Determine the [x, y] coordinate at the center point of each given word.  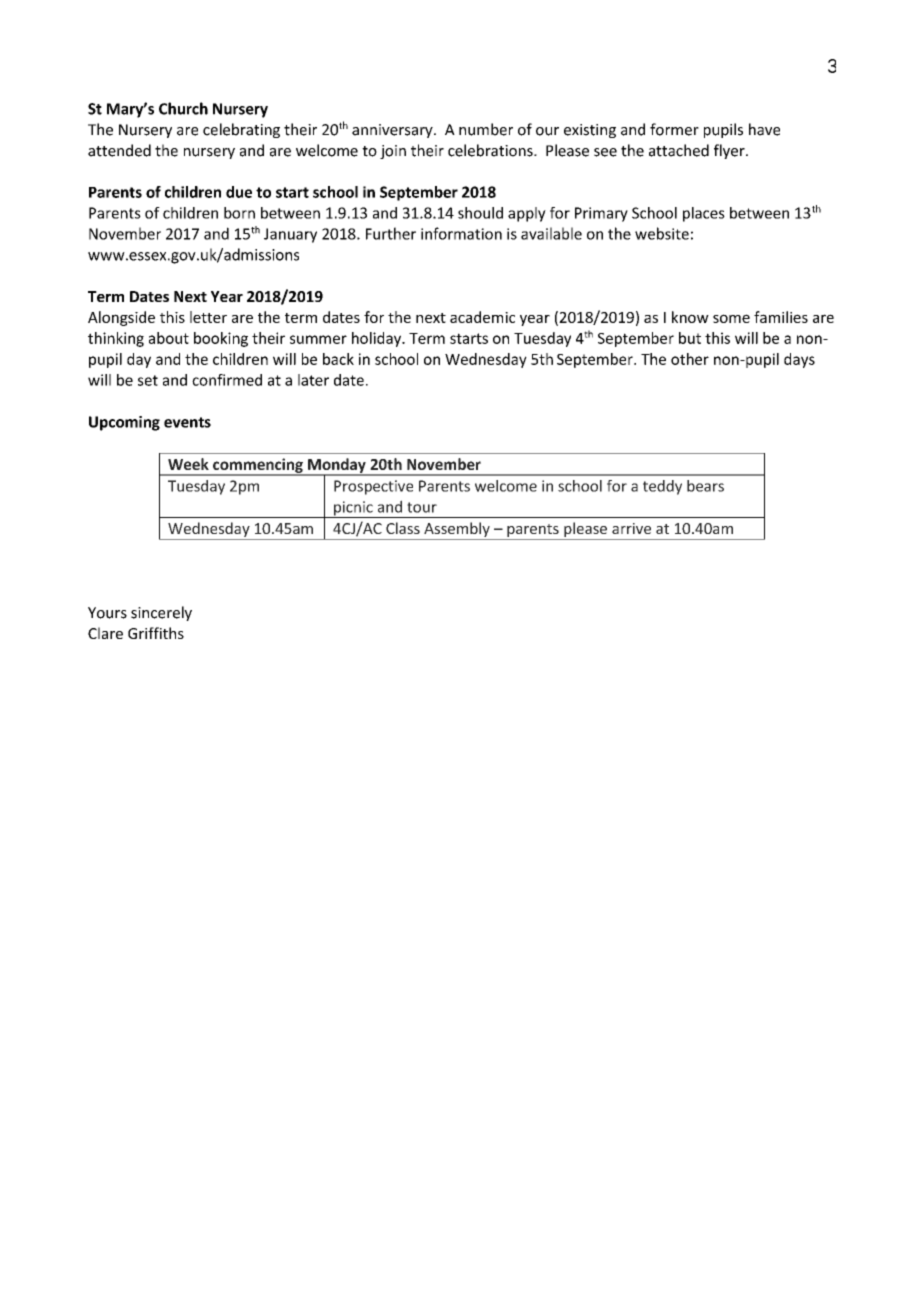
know [690, 317]
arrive [631, 528]
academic [482, 317]
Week [188, 464]
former [674, 129]
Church [183, 108]
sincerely [161, 613]
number [486, 129]
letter [208, 317]
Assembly [457, 531]
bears [705, 486]
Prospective [373, 487]
